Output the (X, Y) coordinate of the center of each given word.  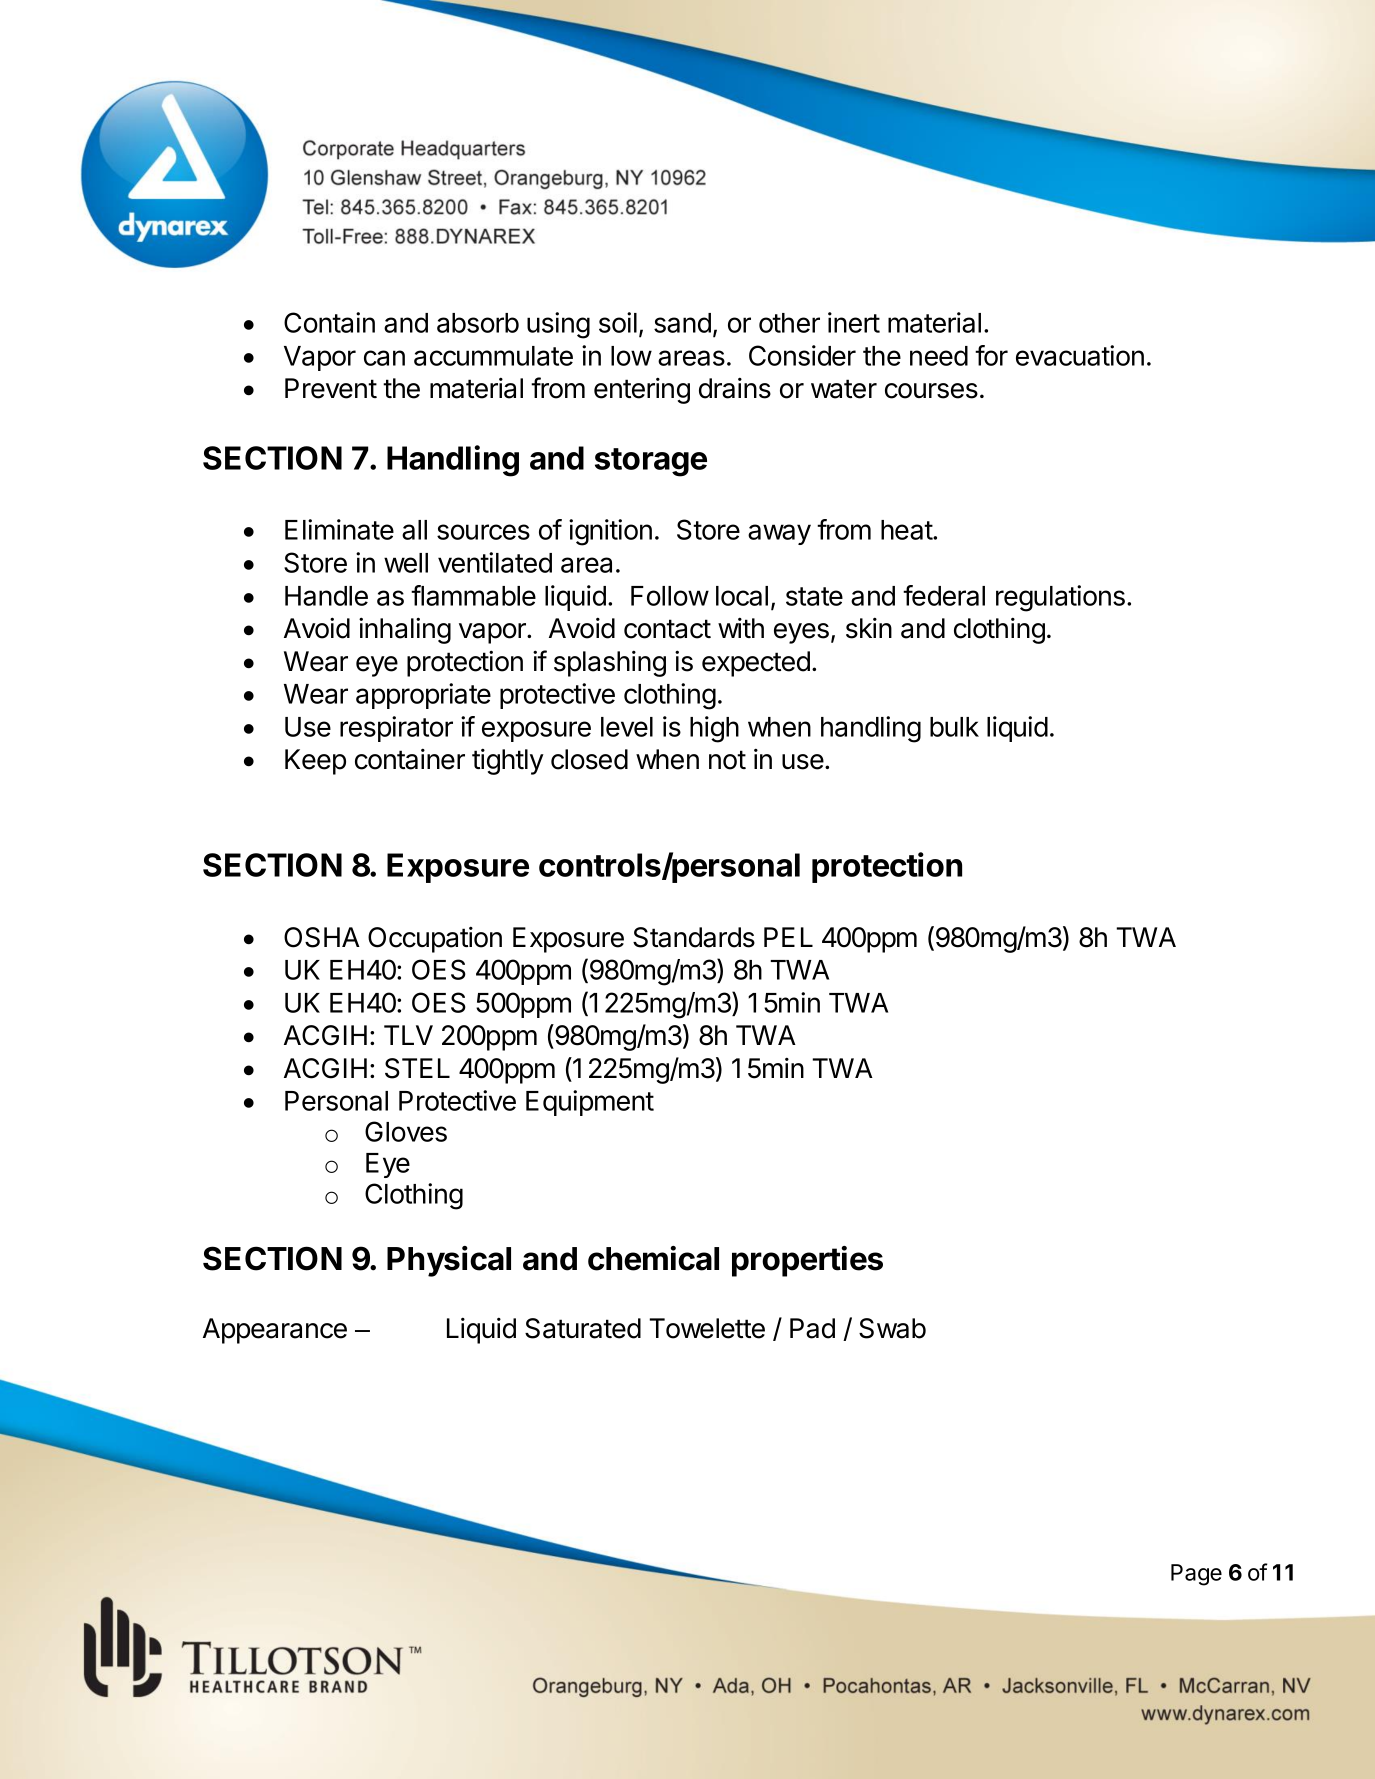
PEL (788, 937)
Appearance (275, 1331)
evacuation (1080, 355)
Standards (694, 937)
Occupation (435, 940)
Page (1196, 1575)
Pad (812, 1328)
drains (735, 388)
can (384, 358)
